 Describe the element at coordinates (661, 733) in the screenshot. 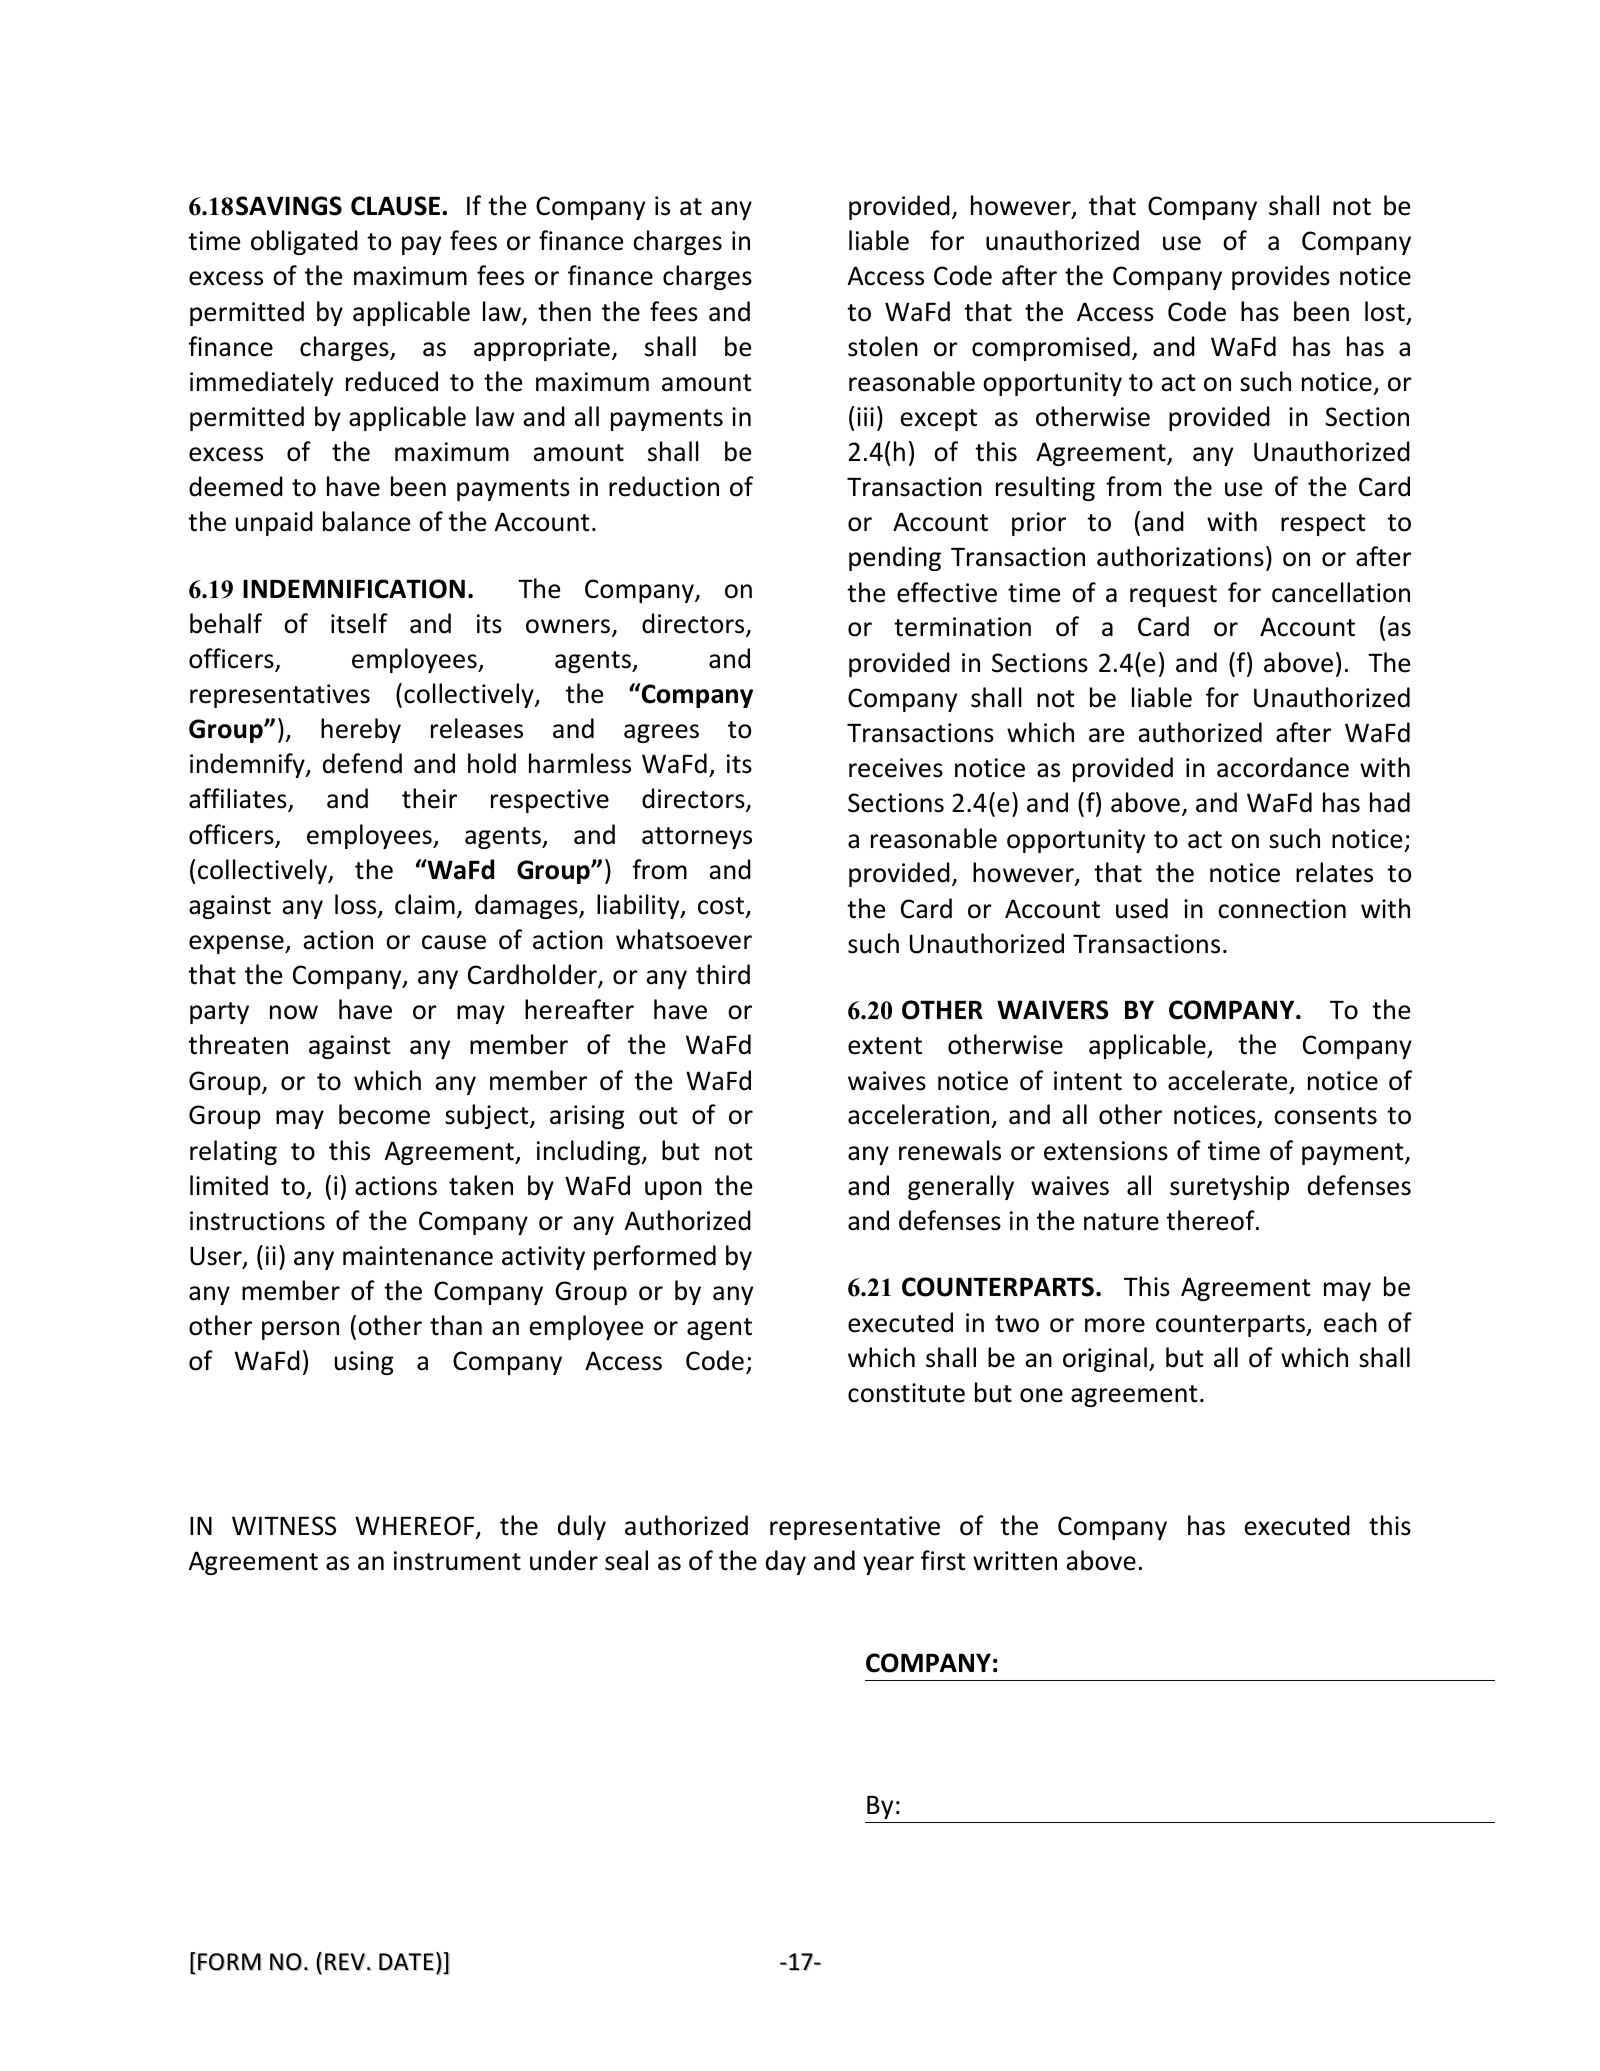

I see `agrees` at that location.
